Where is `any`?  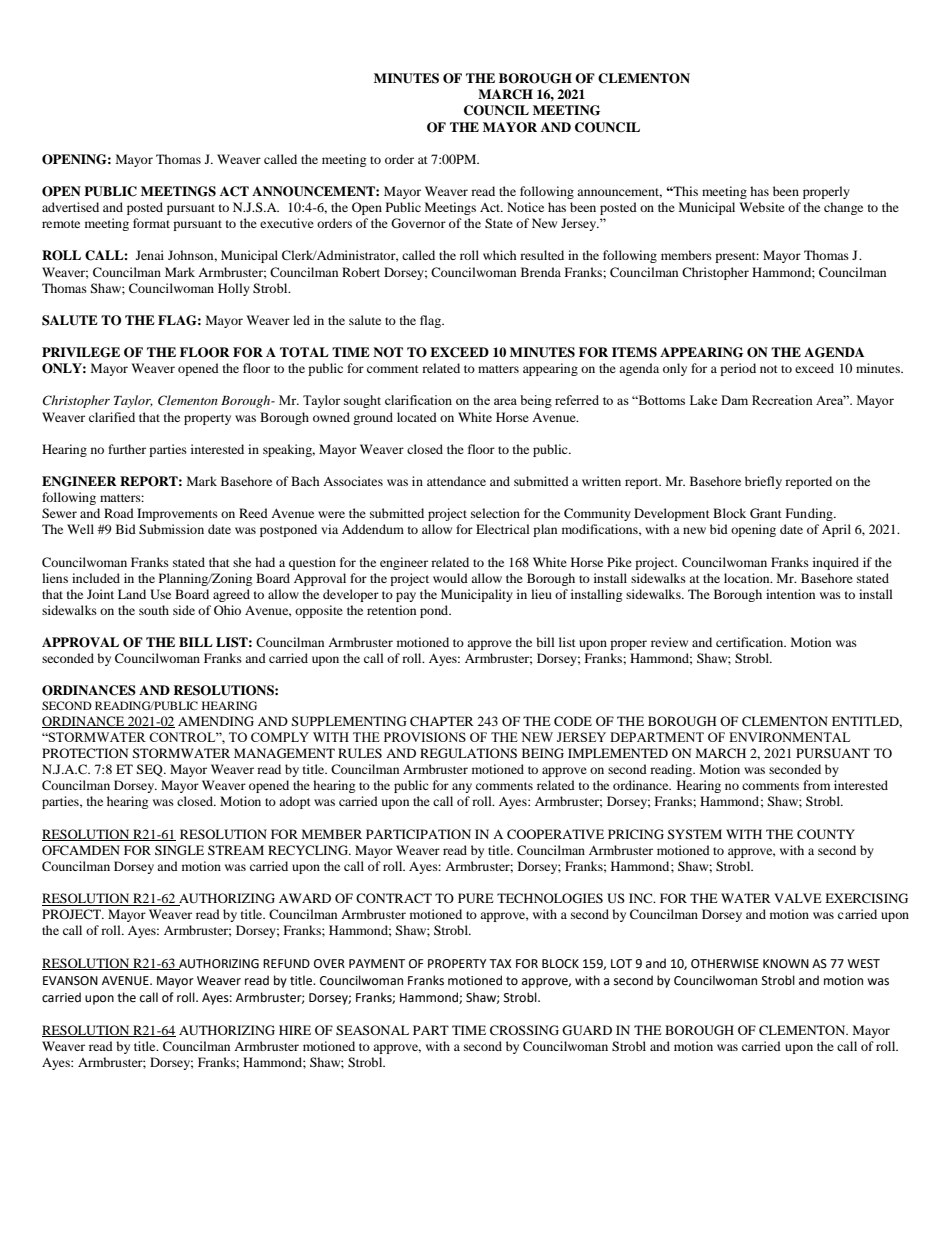 any is located at coordinates (462, 788).
